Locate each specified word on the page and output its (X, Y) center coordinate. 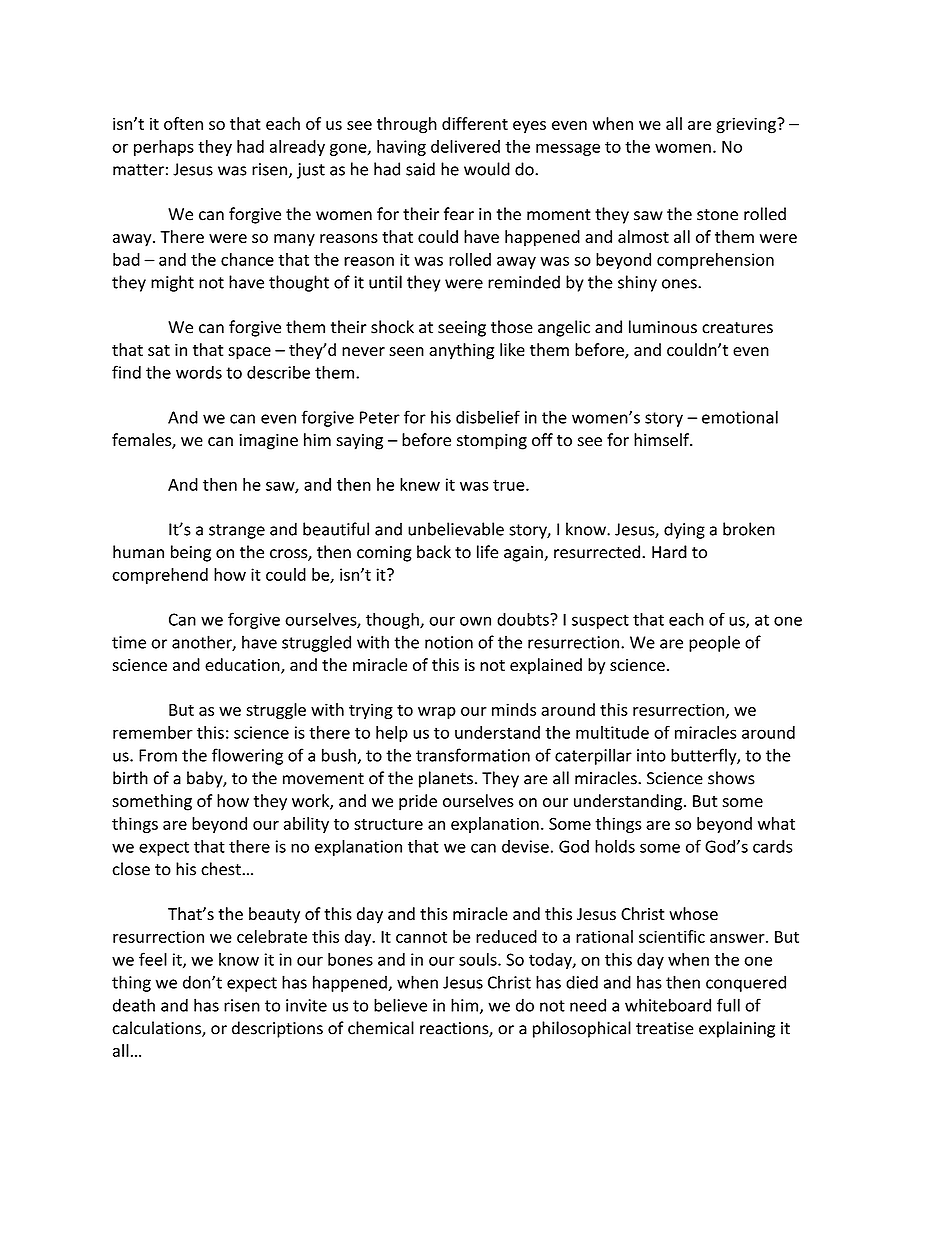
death (134, 1005)
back (434, 552)
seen (406, 351)
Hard (669, 552)
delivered (465, 146)
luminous (663, 327)
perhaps (164, 148)
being (191, 553)
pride (418, 802)
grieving (747, 125)
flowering (247, 756)
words (199, 372)
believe (400, 1005)
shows (731, 778)
